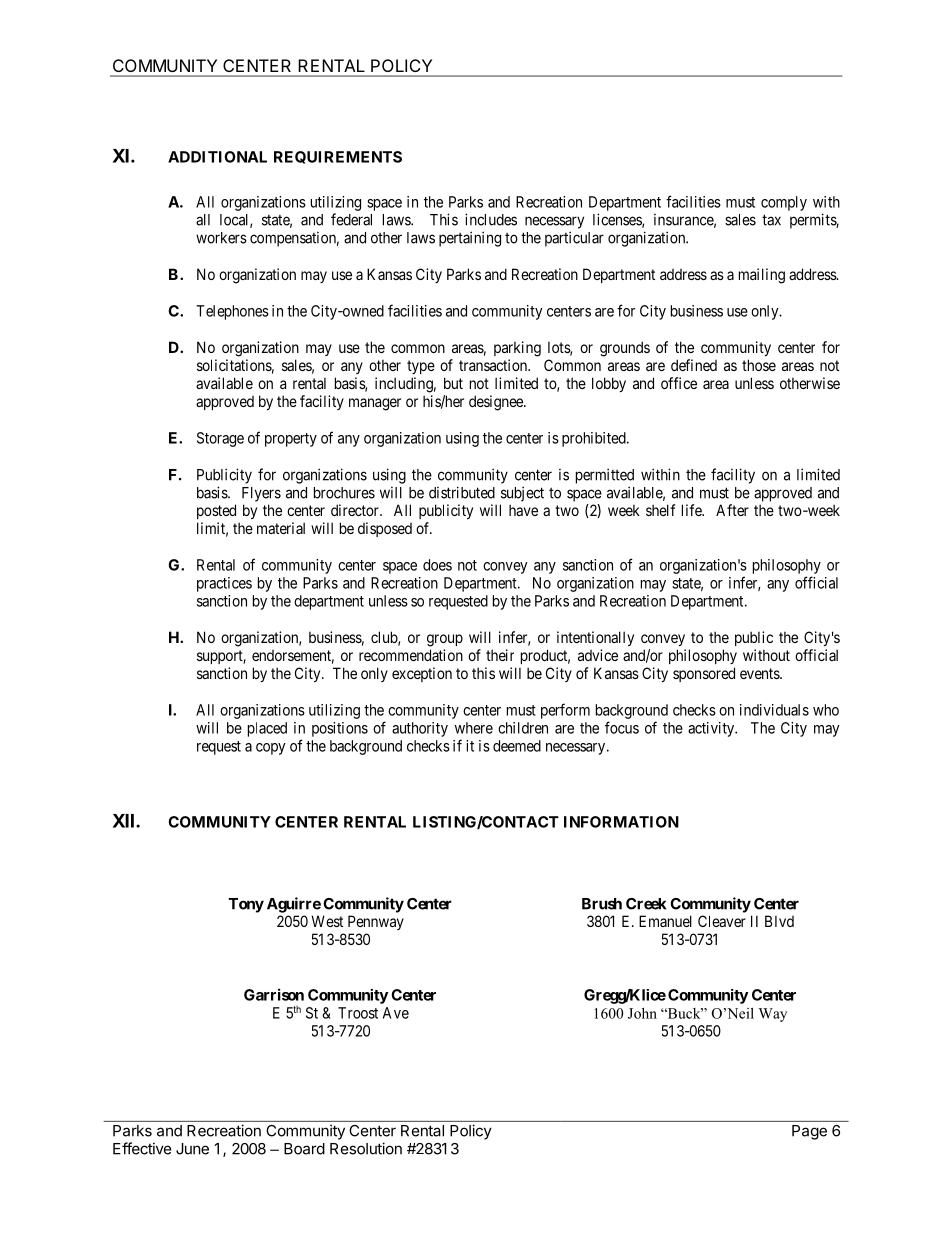 Image resolution: width=952 pixels, height=1233 pixels. What do you see at coordinates (809, 1132) in the image?
I see `Page` at bounding box center [809, 1132].
